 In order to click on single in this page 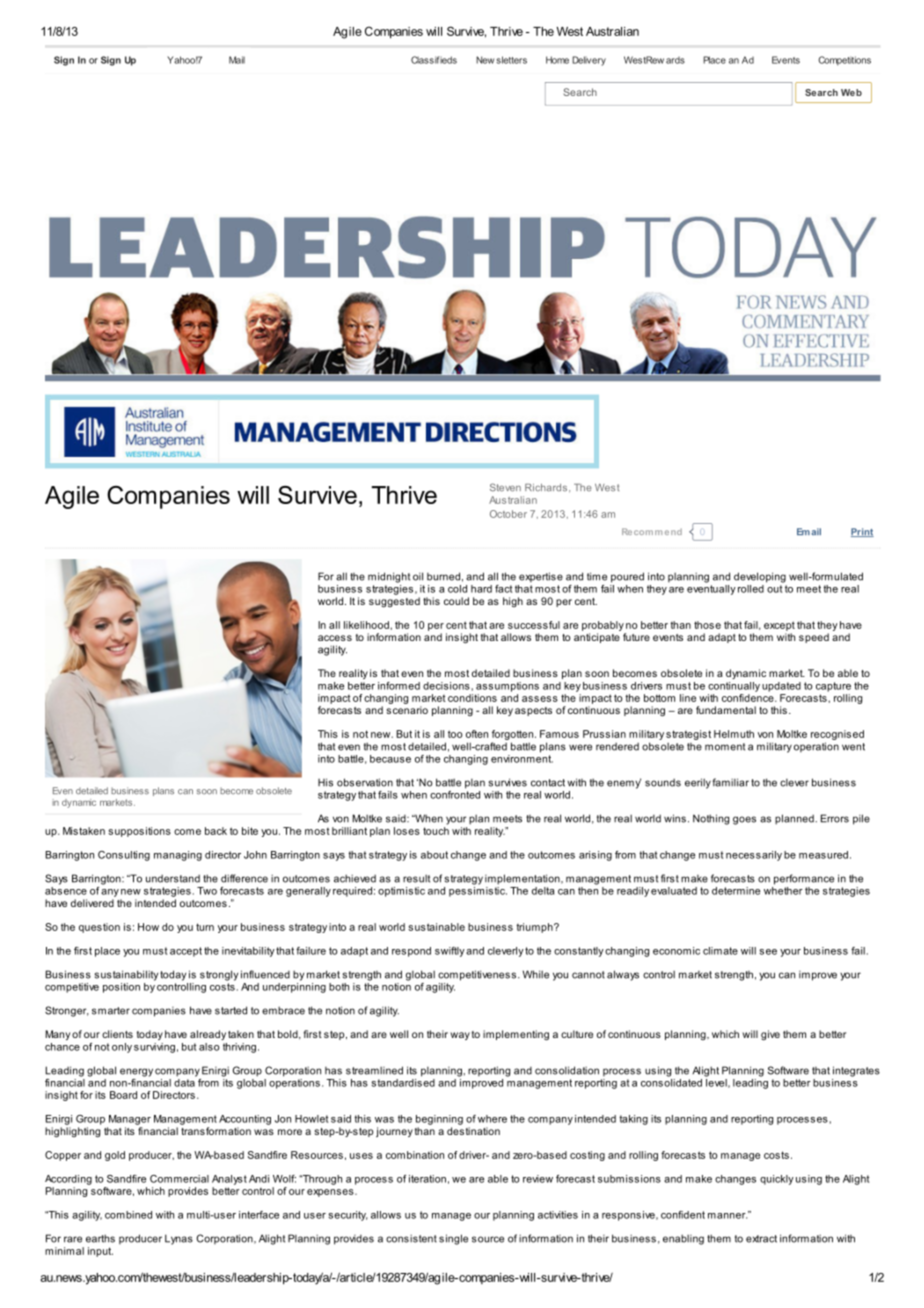, I will do `click(453, 1239)`.
